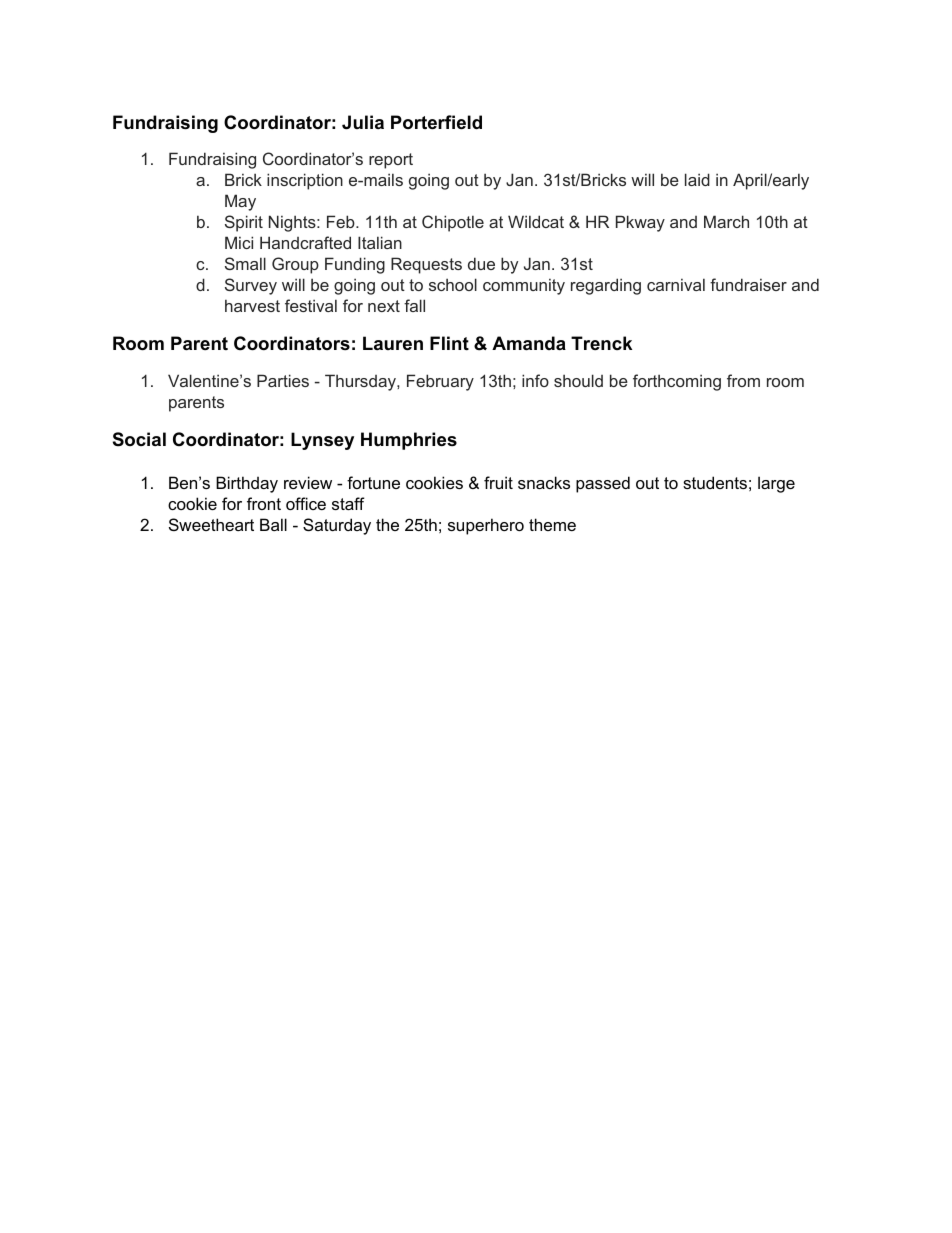 This screenshot has height=1233, width=952. Describe the element at coordinates (776, 484) in the screenshot. I see `large` at that location.
